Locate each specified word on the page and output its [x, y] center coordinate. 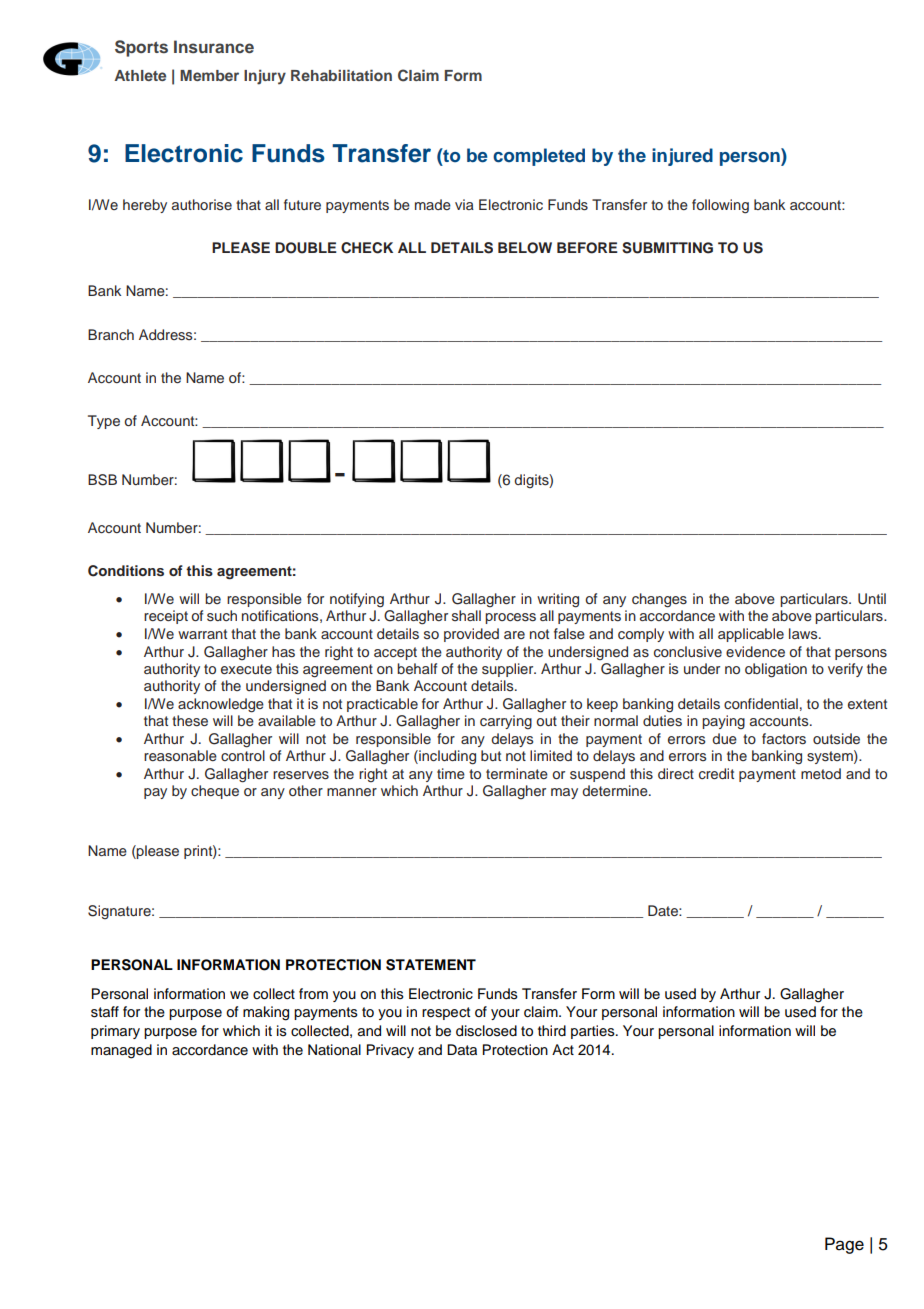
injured [682, 157]
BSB [102, 480]
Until [872, 599]
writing [558, 600]
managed [121, 1051]
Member [209, 75]
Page [844, 1245]
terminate [517, 773]
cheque [215, 792]
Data [462, 1050]
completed [539, 157]
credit [716, 773]
